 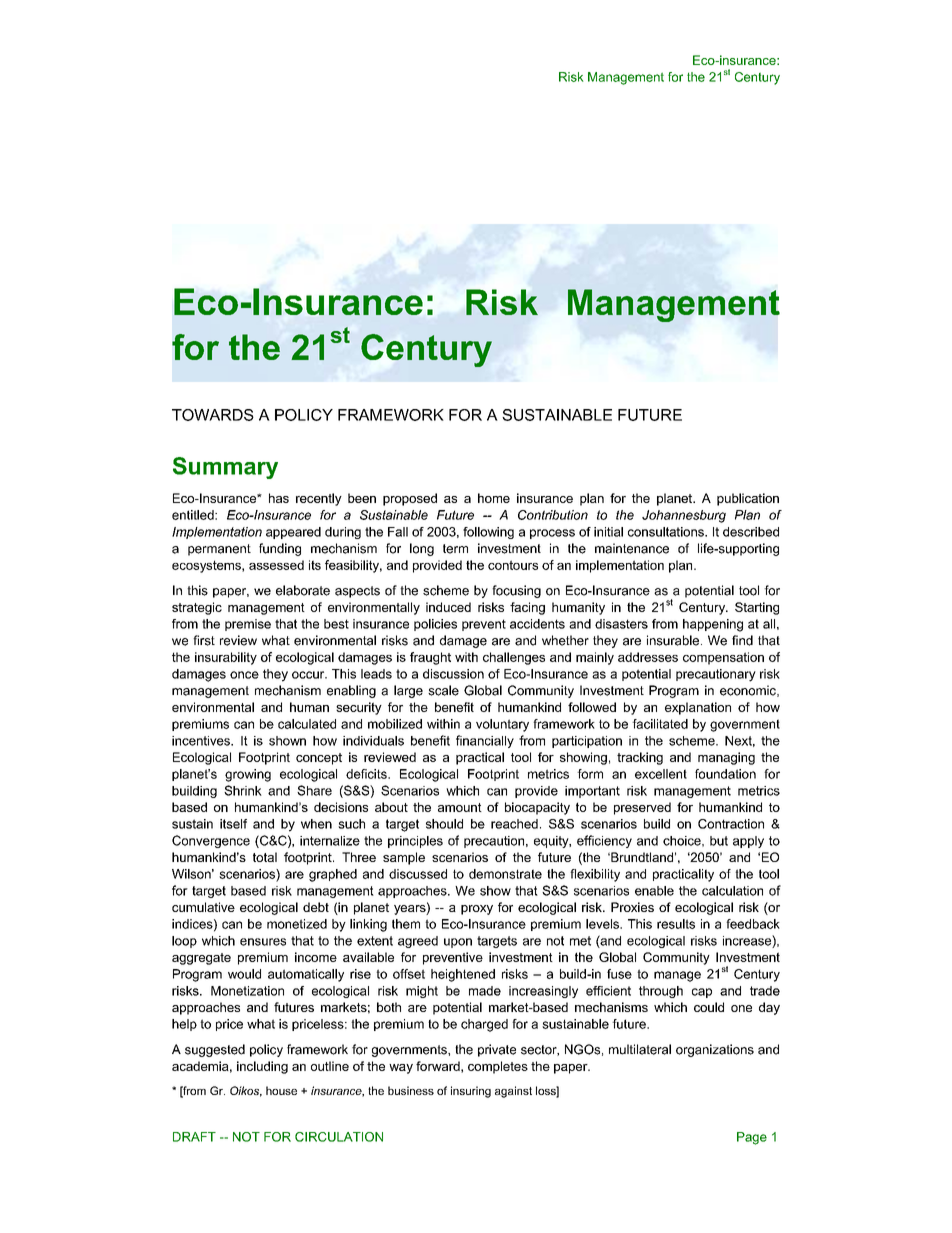 What do you see at coordinates (276, 565) in the screenshot?
I see `assessed` at bounding box center [276, 565].
